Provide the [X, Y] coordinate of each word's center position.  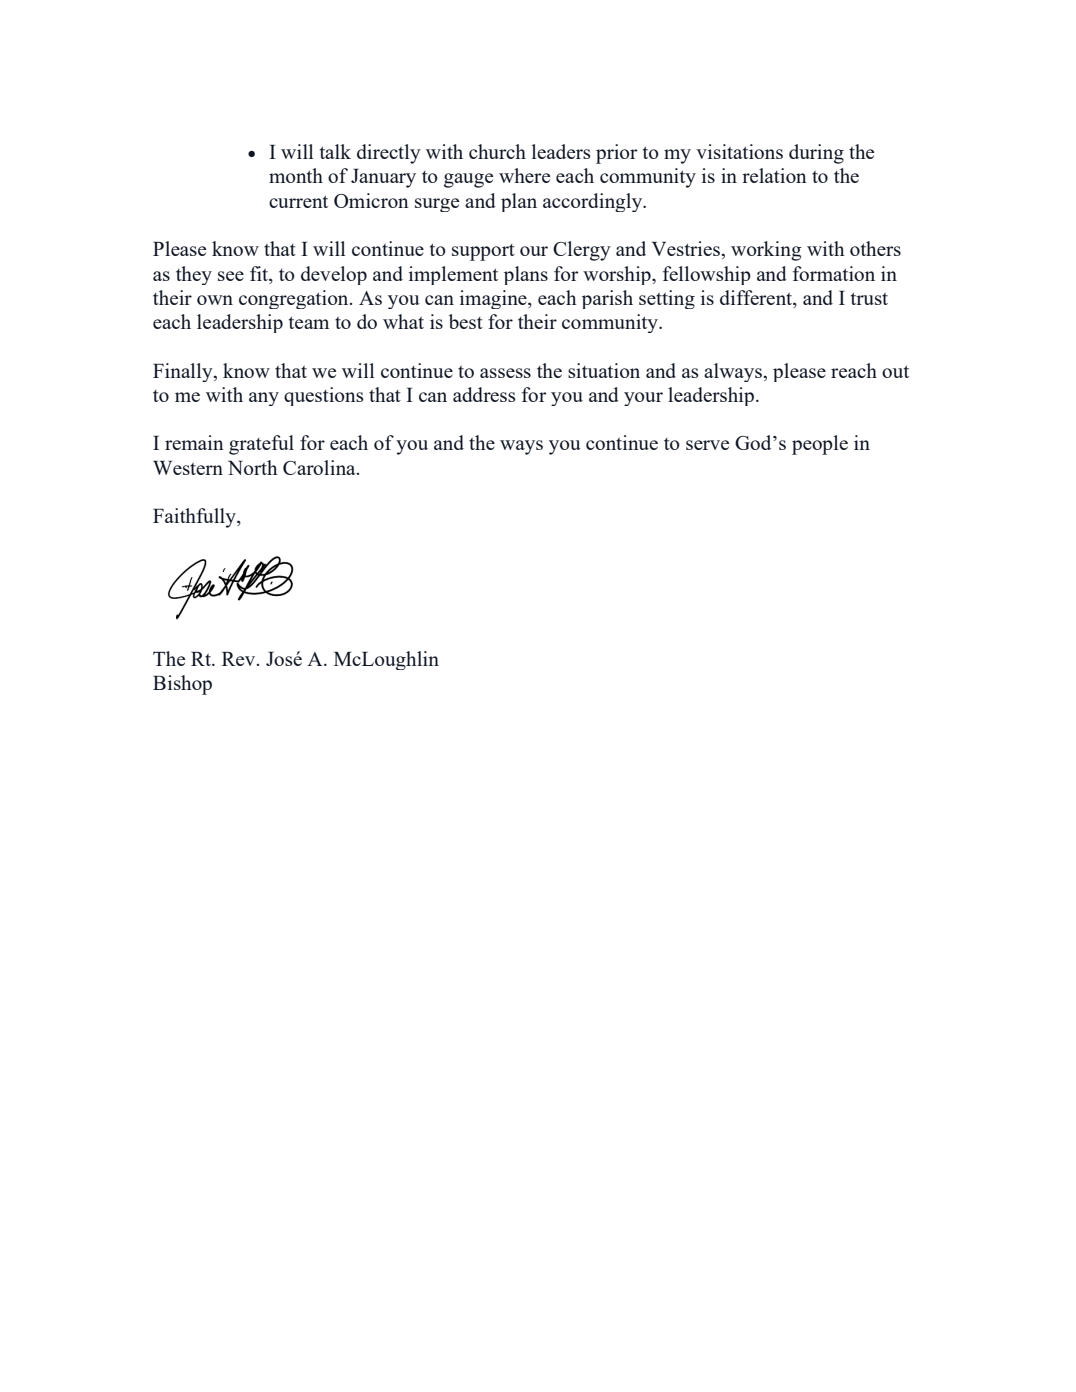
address [484, 394]
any [264, 399]
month [296, 175]
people [820, 445]
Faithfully [195, 518]
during [816, 154]
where [524, 175]
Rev [240, 659]
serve [707, 445]
